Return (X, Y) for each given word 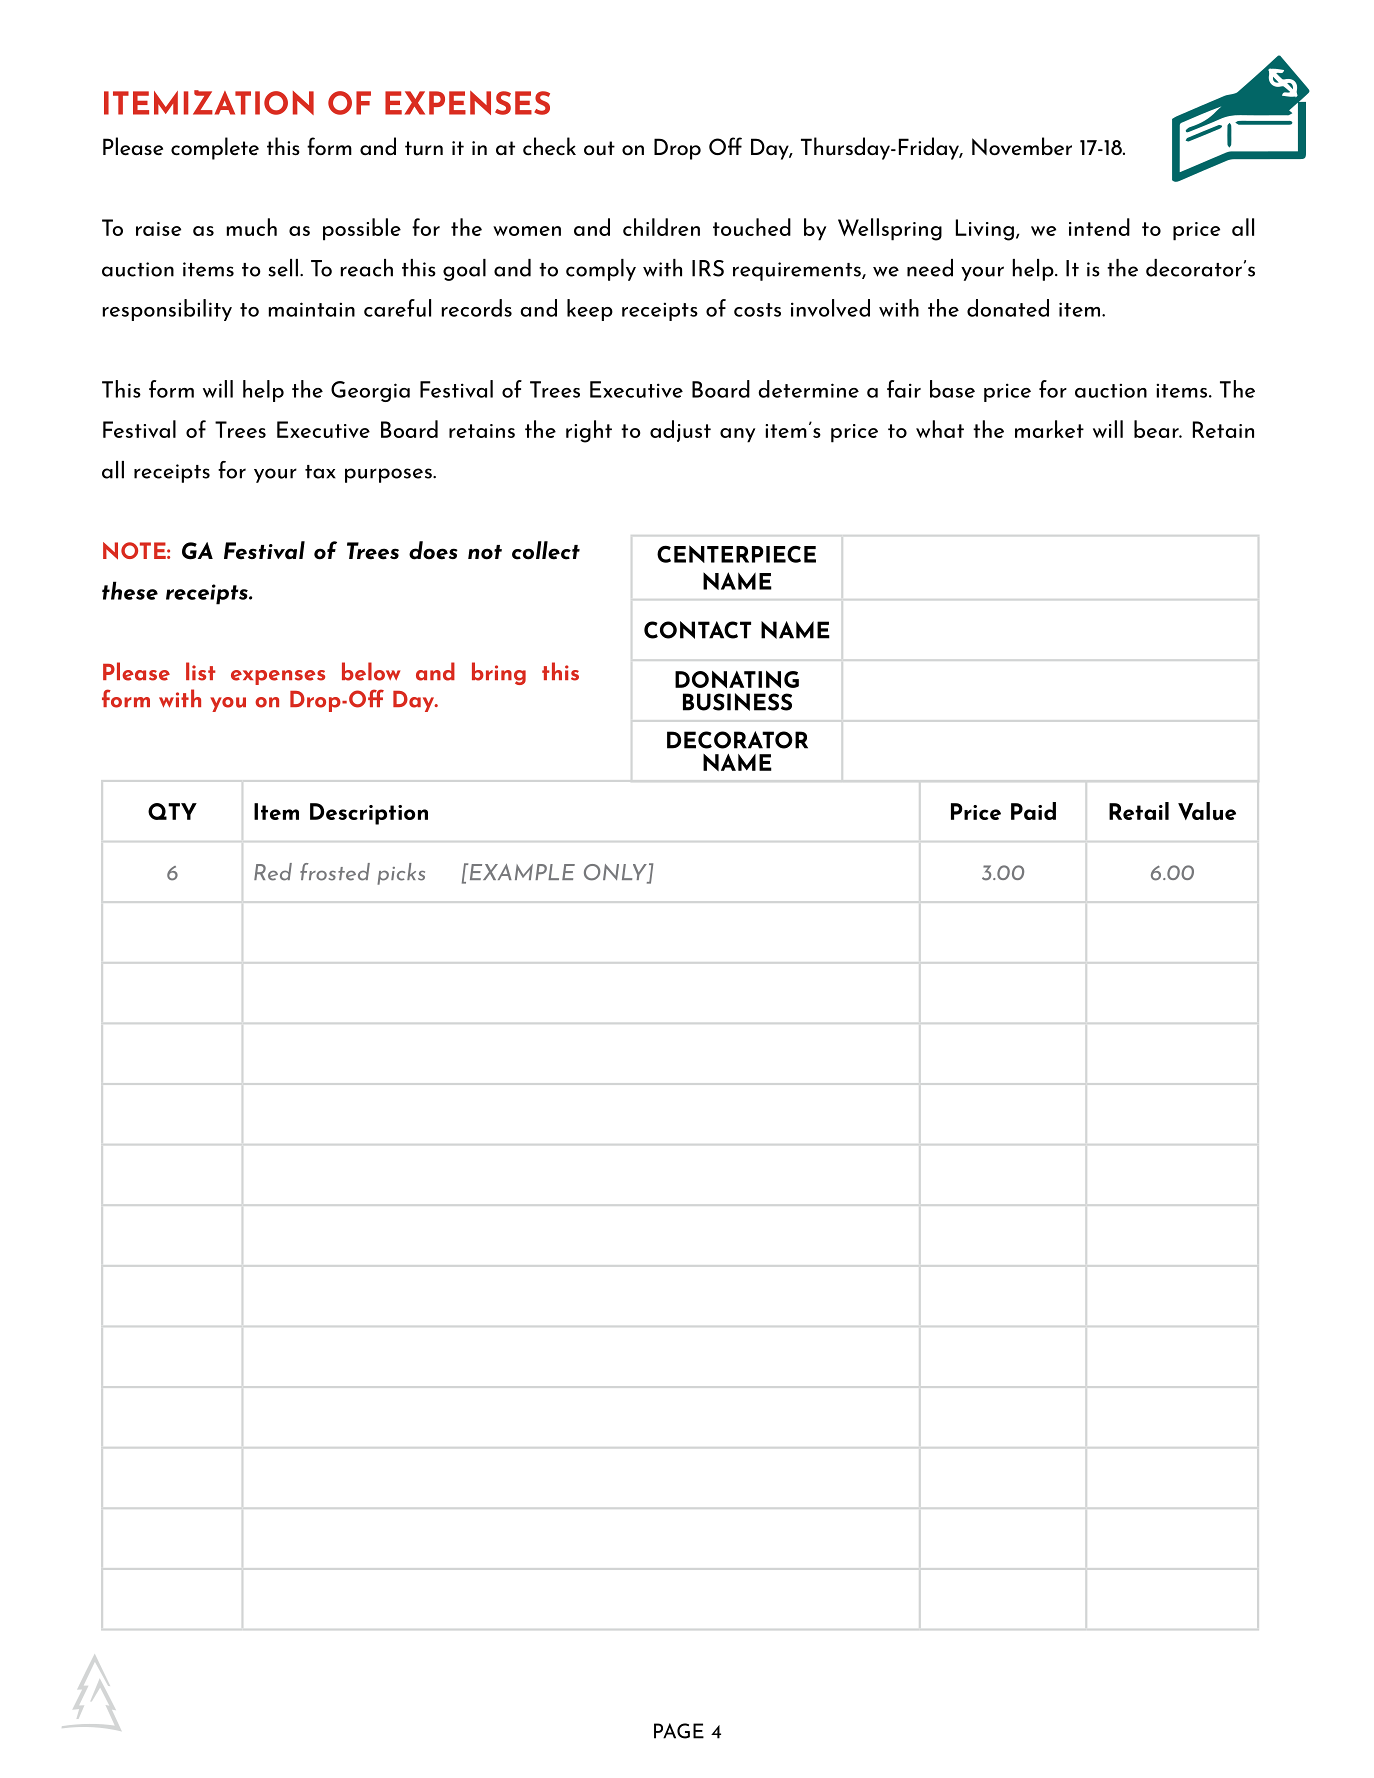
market (1049, 429)
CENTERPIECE (736, 554)
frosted (335, 872)
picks (401, 874)
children (661, 227)
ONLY (616, 873)
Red (273, 872)
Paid (1033, 811)
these (130, 590)
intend (1099, 227)
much (252, 227)
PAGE (679, 1731)
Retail (1139, 811)
